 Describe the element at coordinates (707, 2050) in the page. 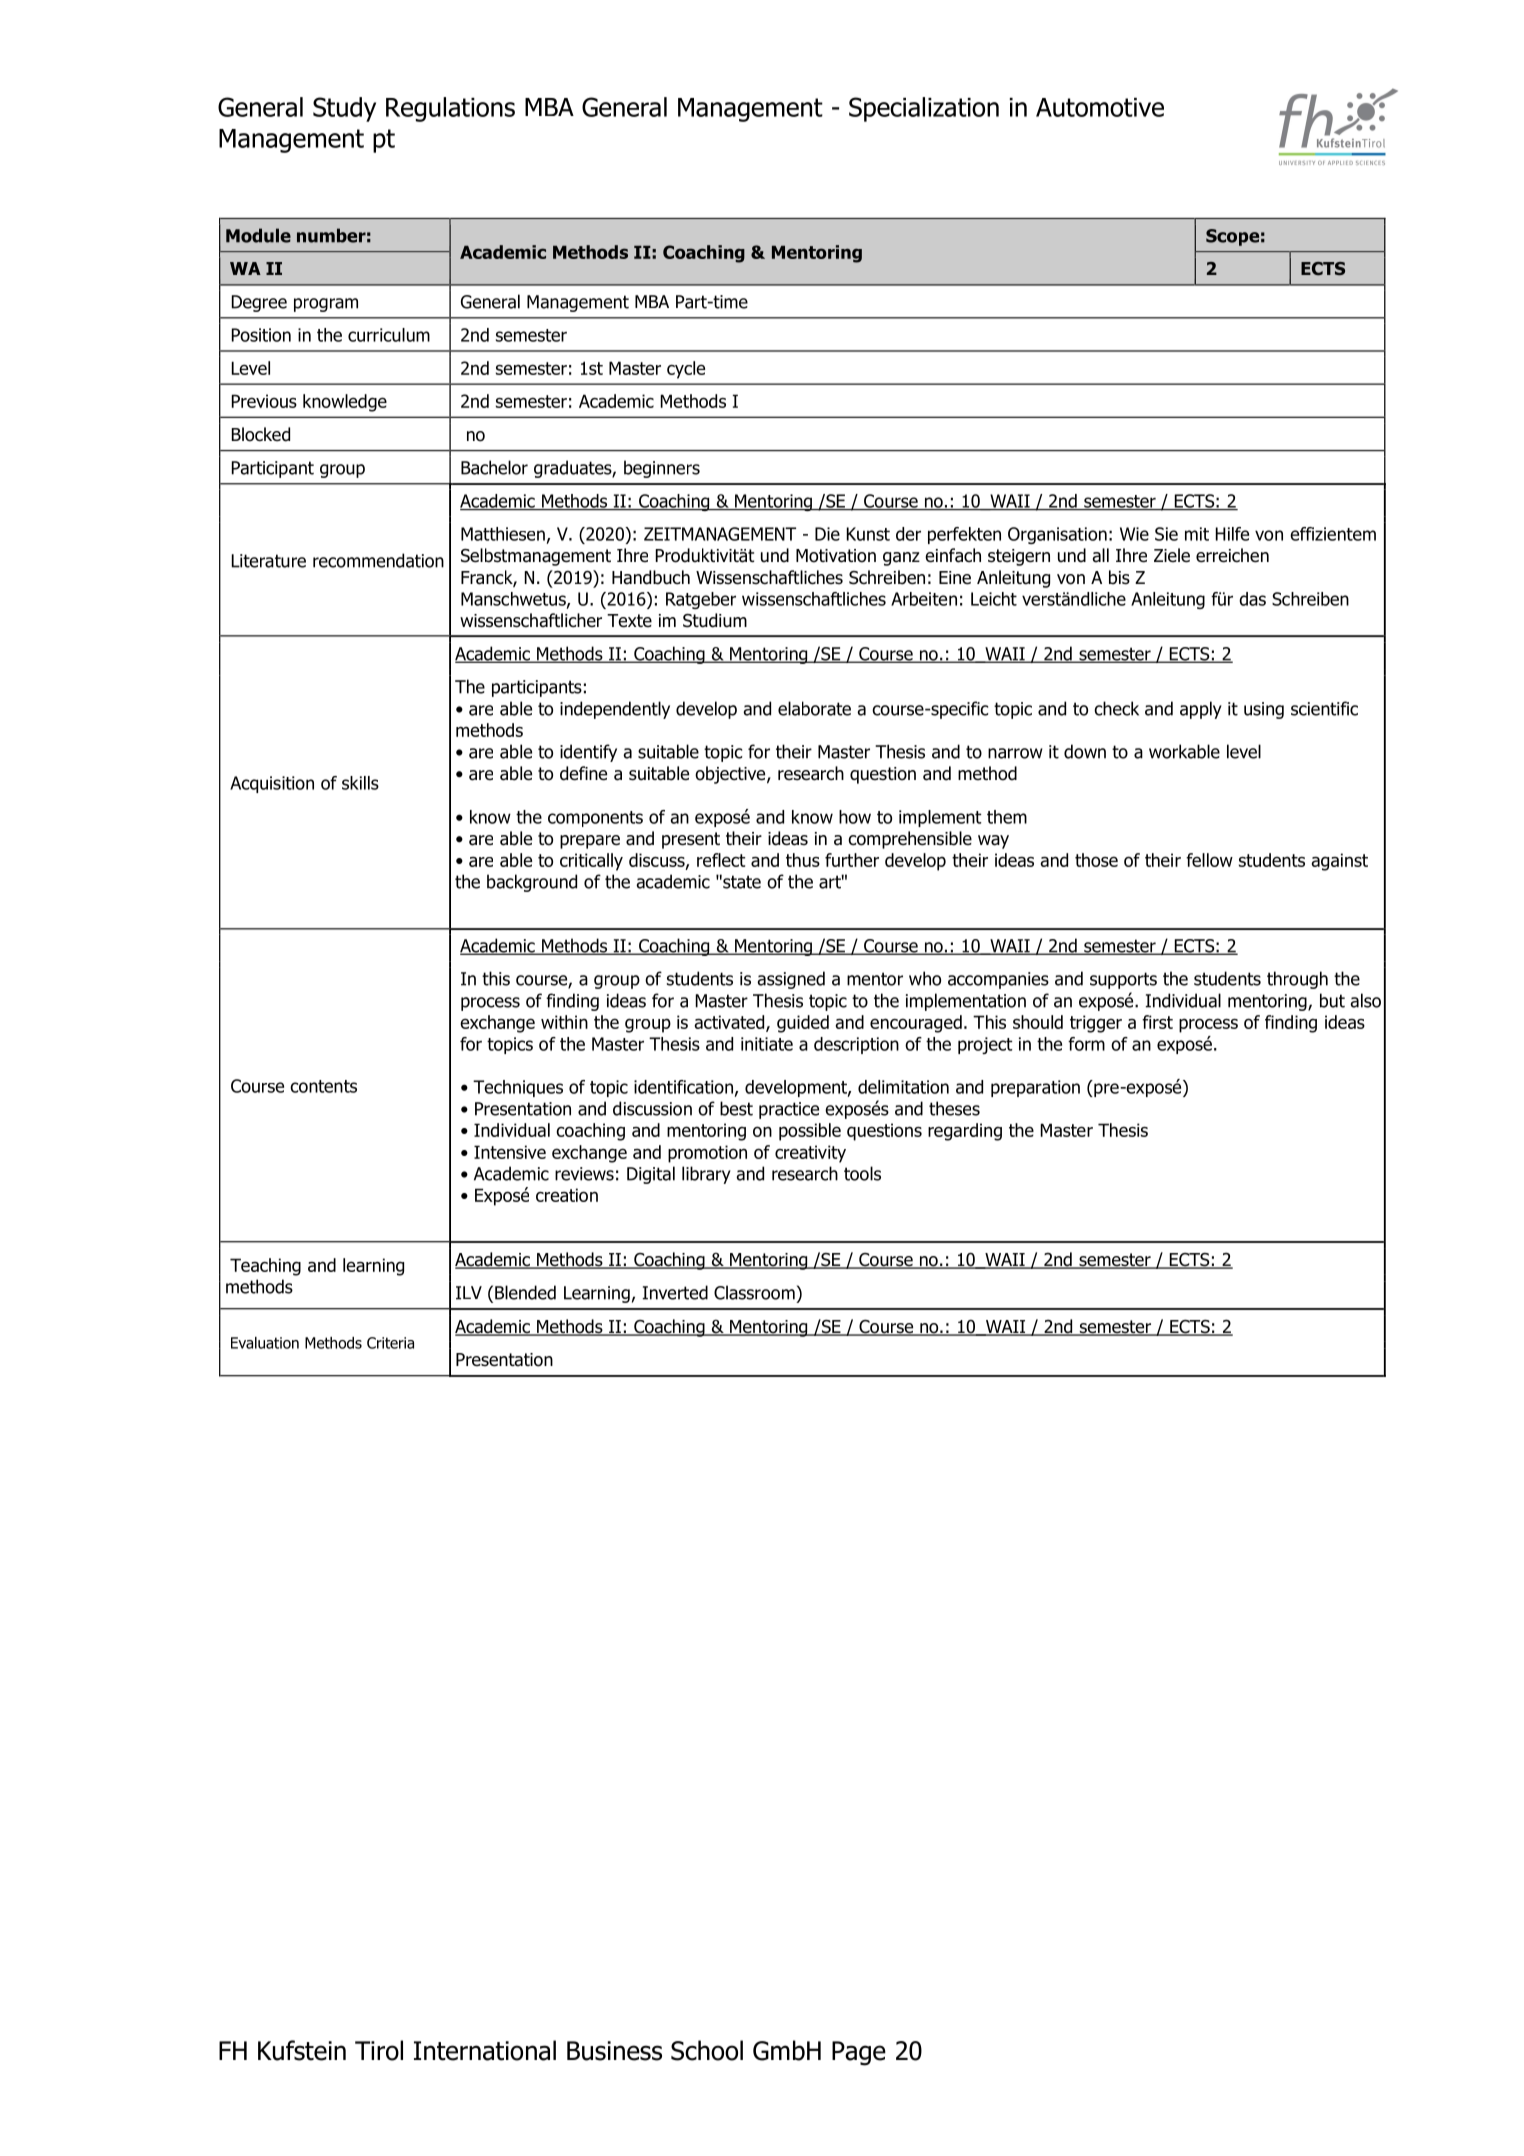

I see `School` at that location.
